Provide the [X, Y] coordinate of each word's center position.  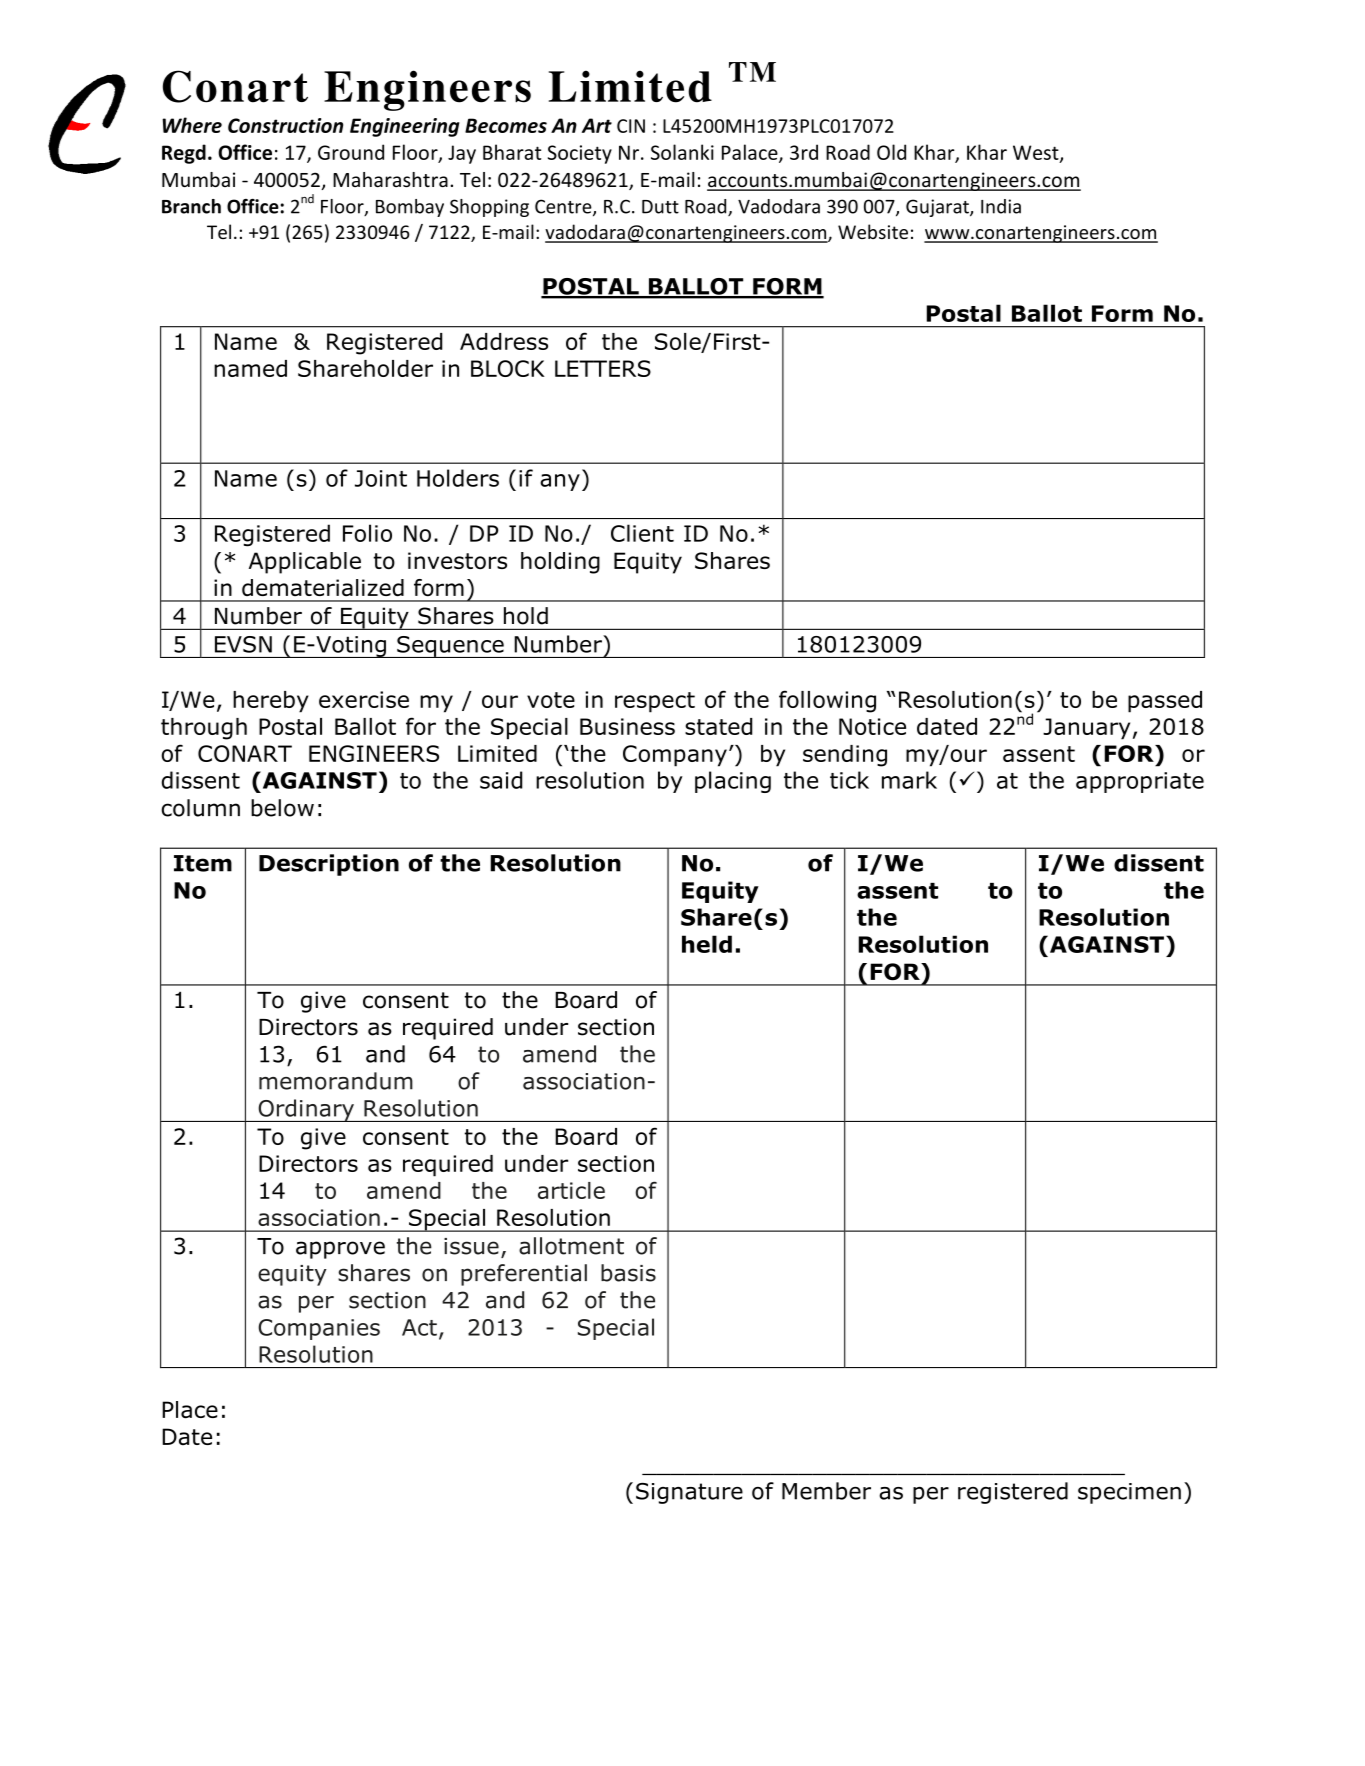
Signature [689, 1493]
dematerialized [323, 587]
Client [642, 533]
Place [190, 1410]
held [707, 944]
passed [1165, 702]
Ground [351, 152]
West [1037, 153]
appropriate [1140, 782]
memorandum [336, 1081]
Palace [751, 153]
